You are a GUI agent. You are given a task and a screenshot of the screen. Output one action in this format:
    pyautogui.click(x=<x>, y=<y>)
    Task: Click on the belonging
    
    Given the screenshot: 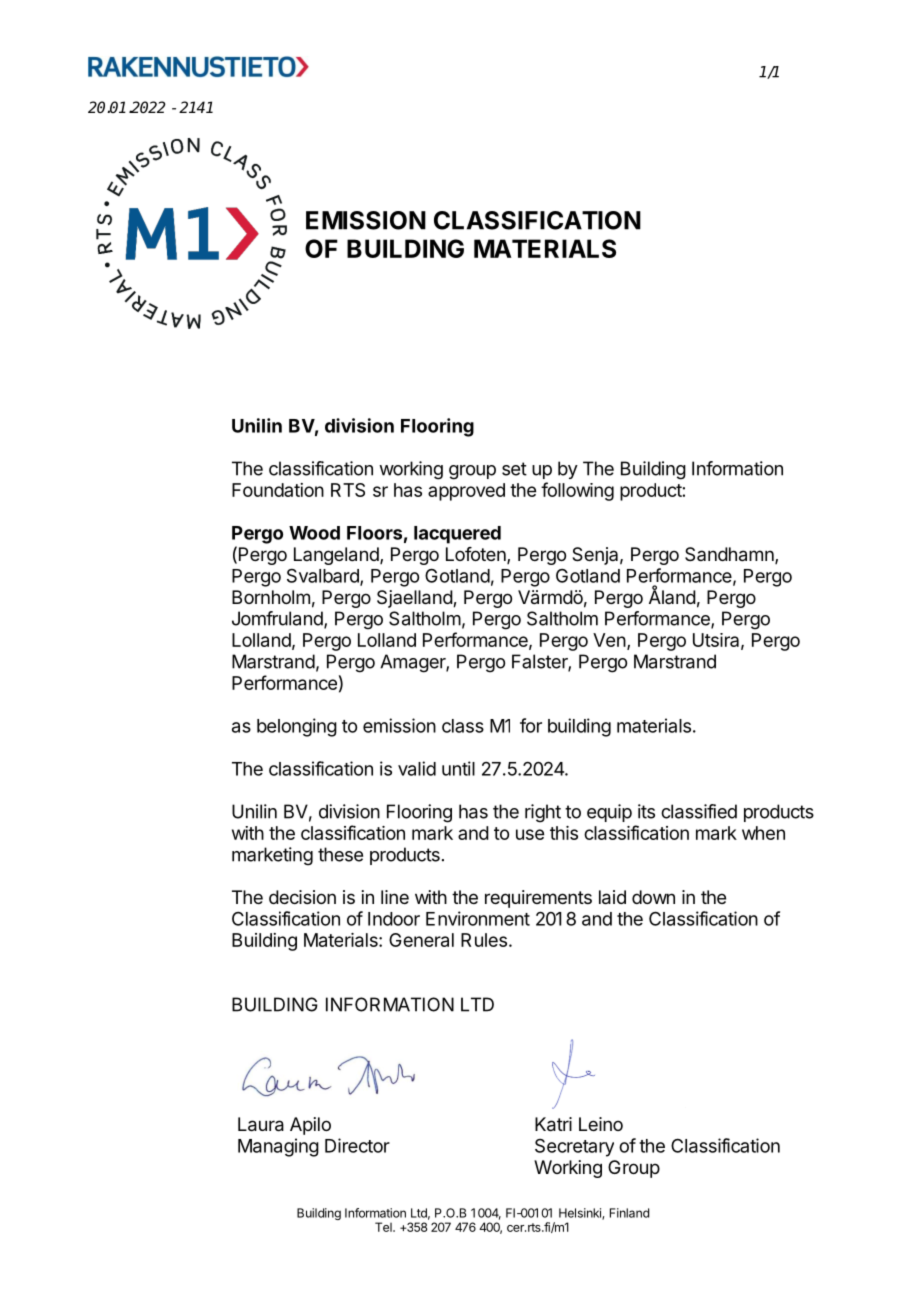 What is the action you would take?
    pyautogui.click(x=297, y=727)
